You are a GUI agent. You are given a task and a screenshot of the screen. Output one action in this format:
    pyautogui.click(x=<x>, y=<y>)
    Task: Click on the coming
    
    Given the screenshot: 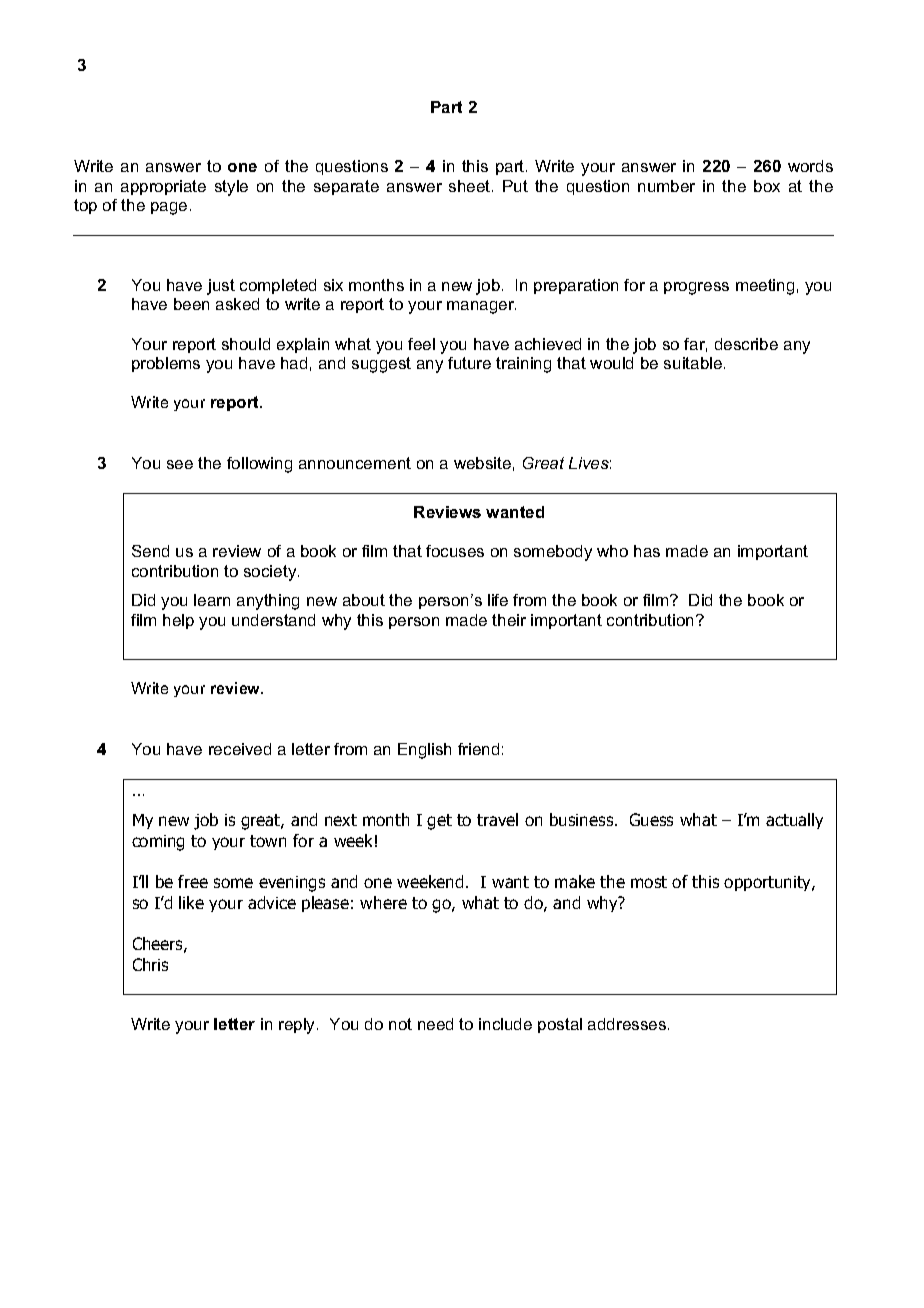 What is the action you would take?
    pyautogui.click(x=158, y=843)
